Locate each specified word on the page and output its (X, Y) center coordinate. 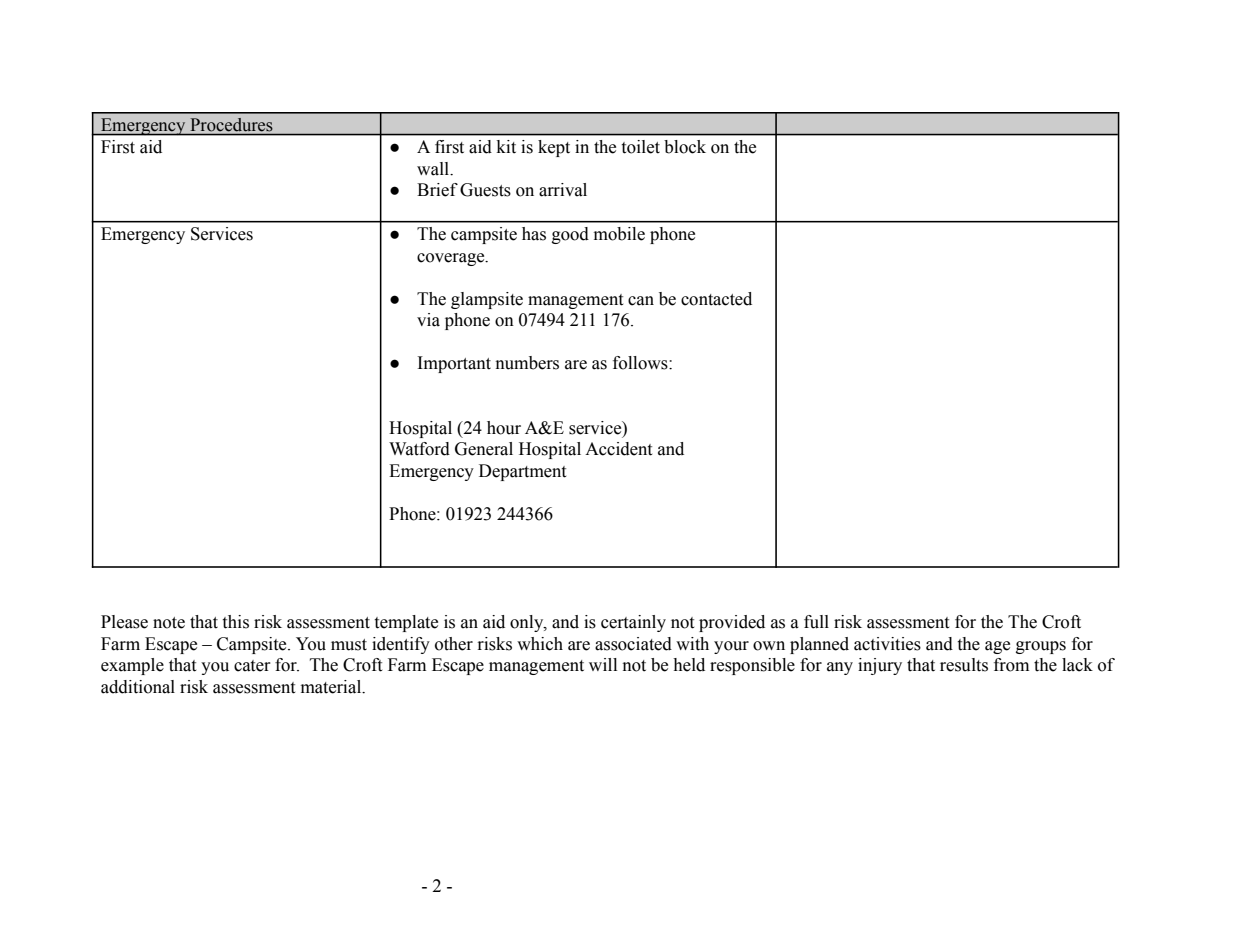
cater (252, 666)
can (641, 301)
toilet (641, 147)
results (964, 665)
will (603, 664)
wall (434, 169)
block (685, 147)
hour (504, 428)
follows (641, 363)
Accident (618, 449)
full (816, 622)
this (236, 622)
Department (522, 472)
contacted (716, 299)
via (428, 320)
